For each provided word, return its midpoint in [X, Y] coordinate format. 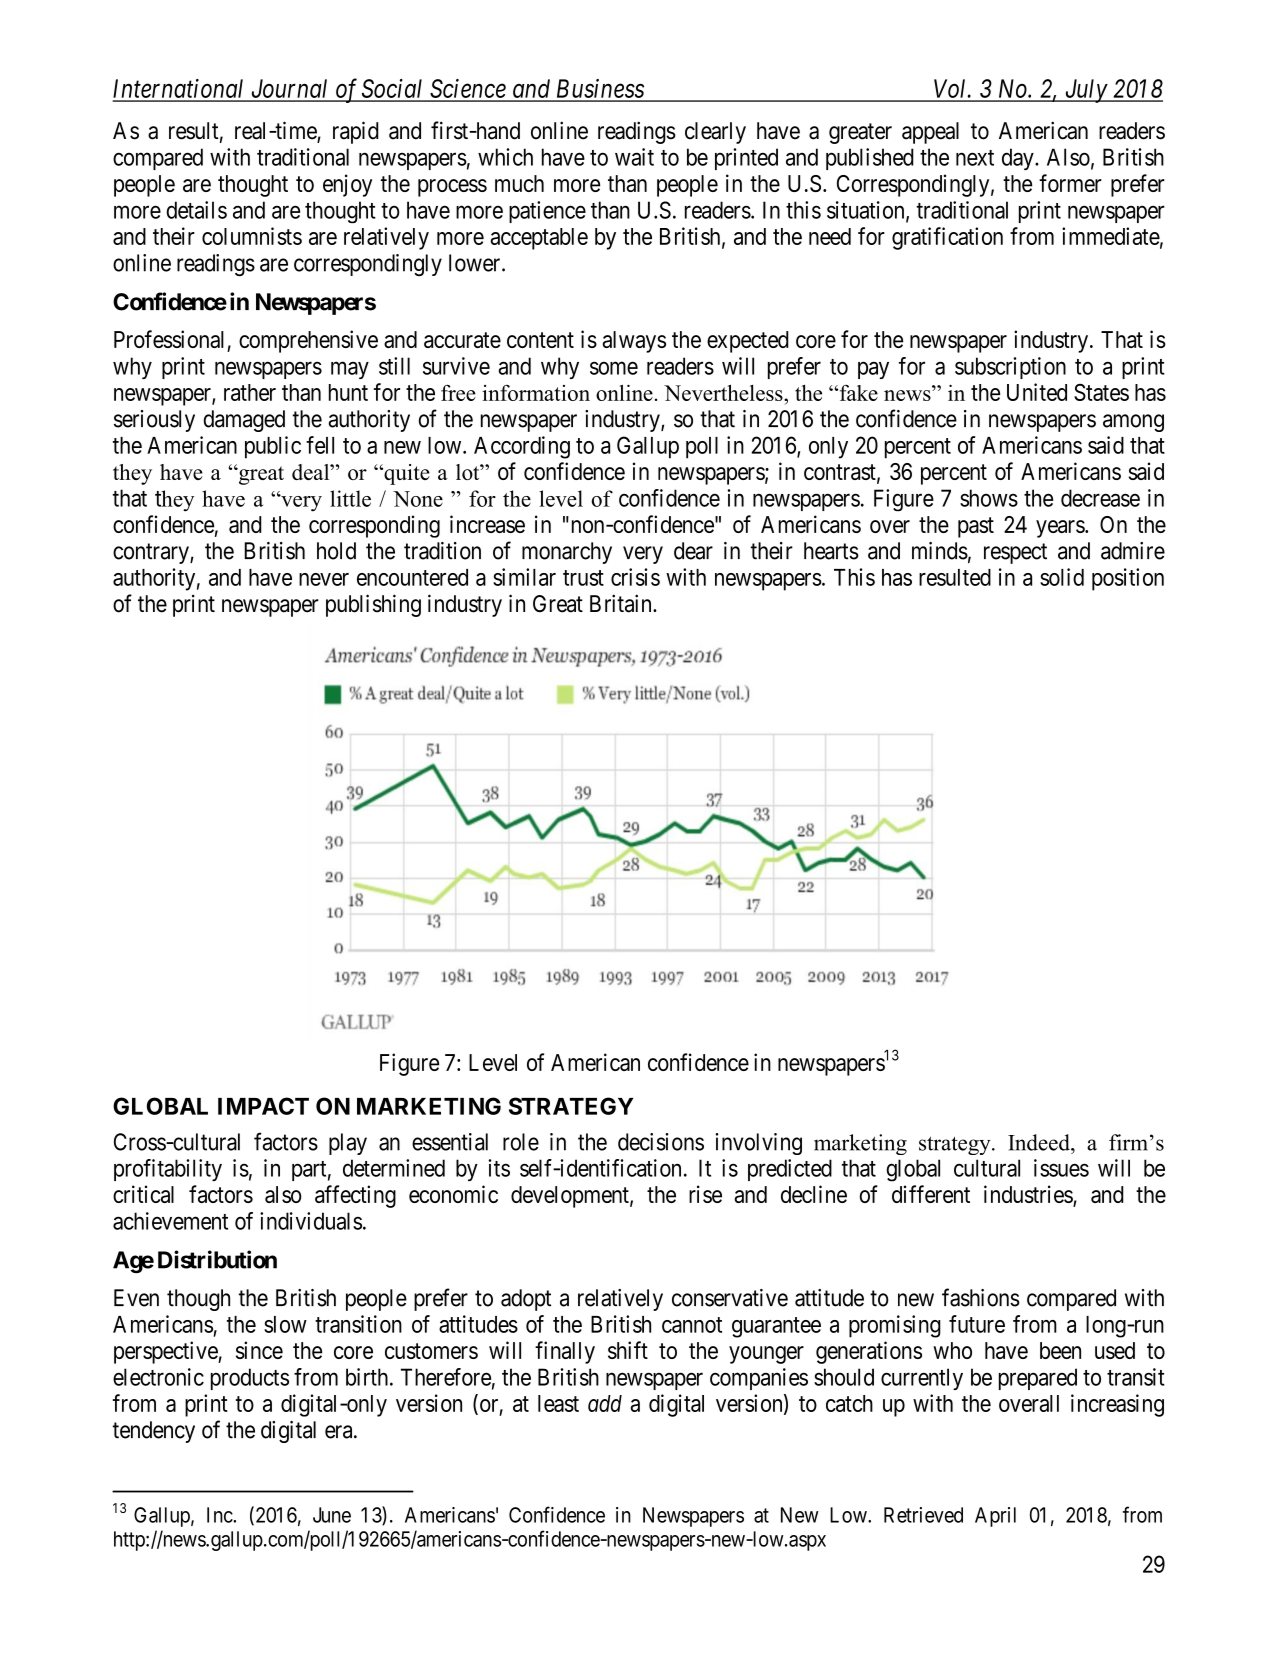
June [332, 1515]
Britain [622, 603]
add [605, 1403]
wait [634, 157]
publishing [373, 605]
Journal [289, 90]
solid [1062, 577]
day [1019, 159]
